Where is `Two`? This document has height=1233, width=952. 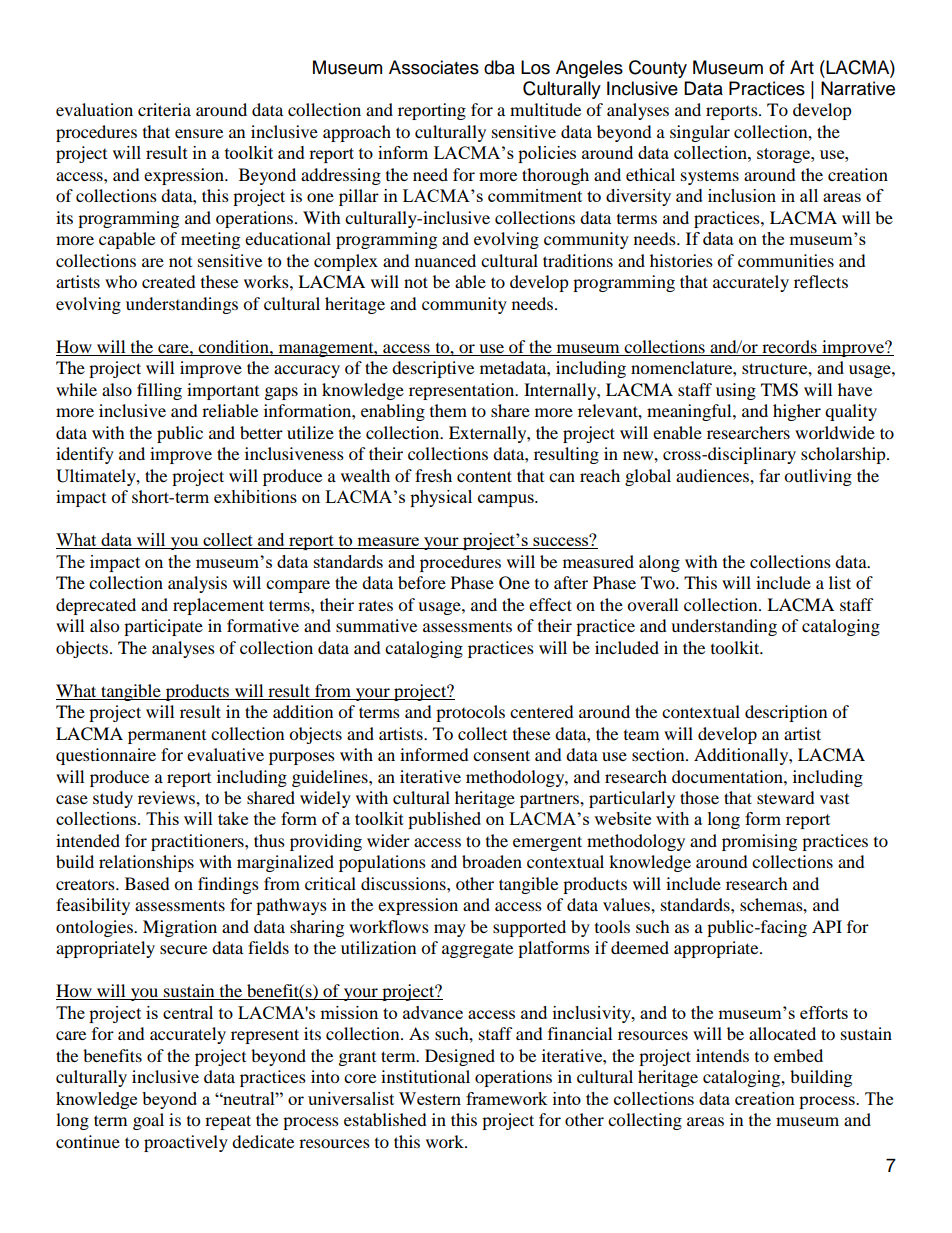 Two is located at coordinates (659, 582).
